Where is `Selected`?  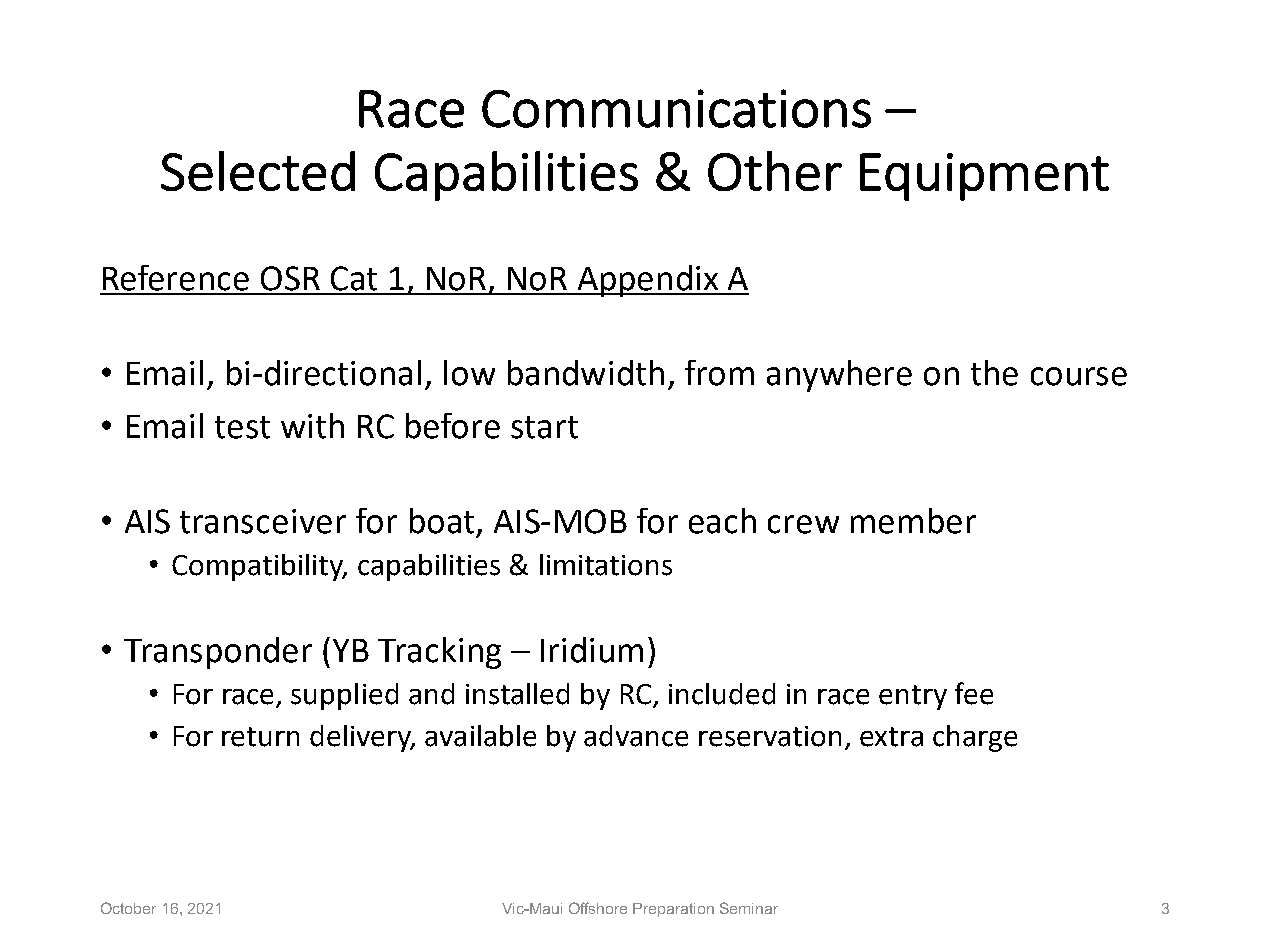 Selected is located at coordinates (258, 171).
